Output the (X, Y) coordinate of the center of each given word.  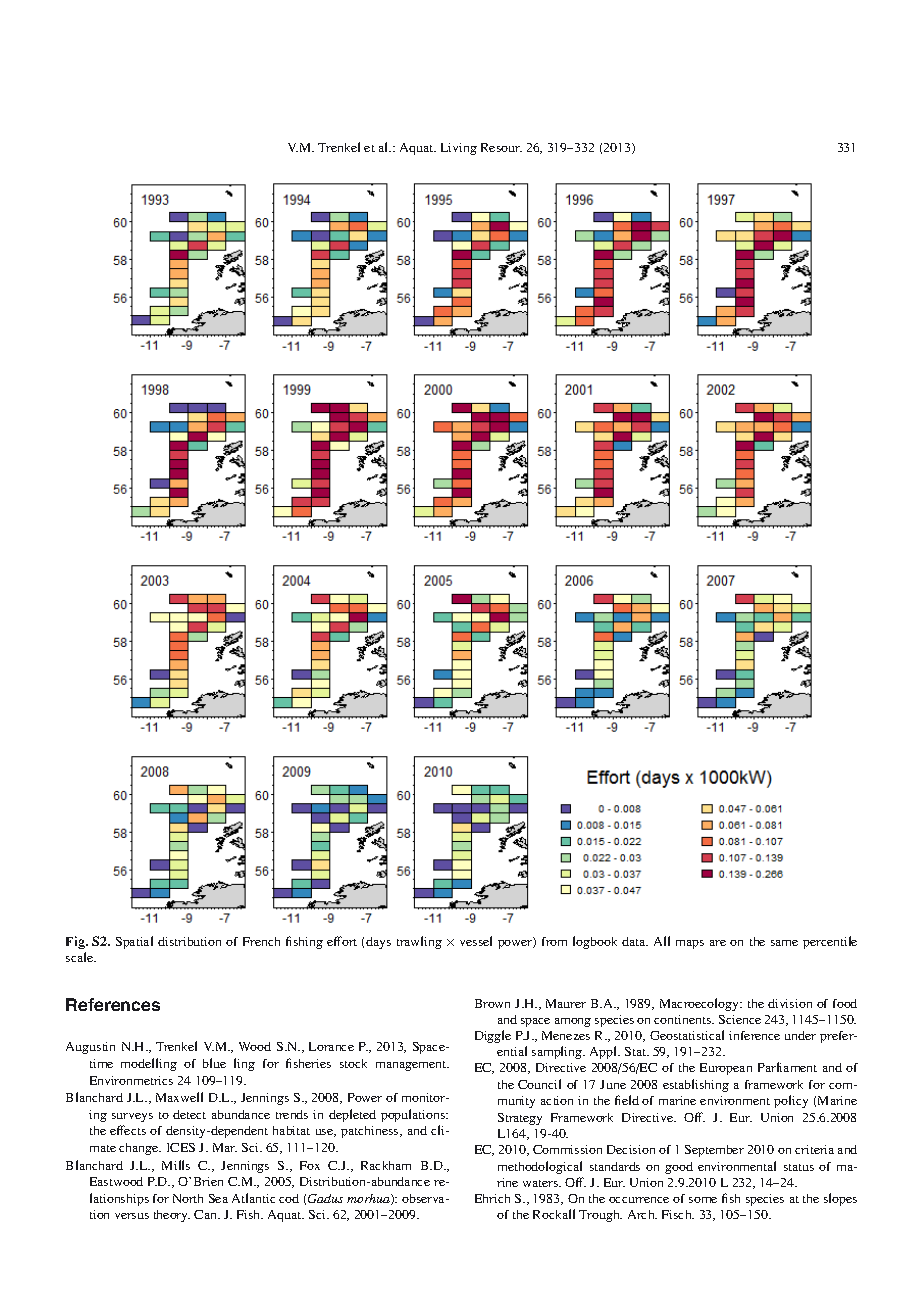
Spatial (134, 942)
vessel (476, 941)
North (188, 1198)
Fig (77, 942)
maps (690, 944)
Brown (492, 1003)
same (784, 943)
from (554, 941)
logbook (595, 942)
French (261, 941)
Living (459, 149)
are (718, 943)
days (378, 943)
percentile (830, 942)
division (790, 1003)
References (113, 1004)
